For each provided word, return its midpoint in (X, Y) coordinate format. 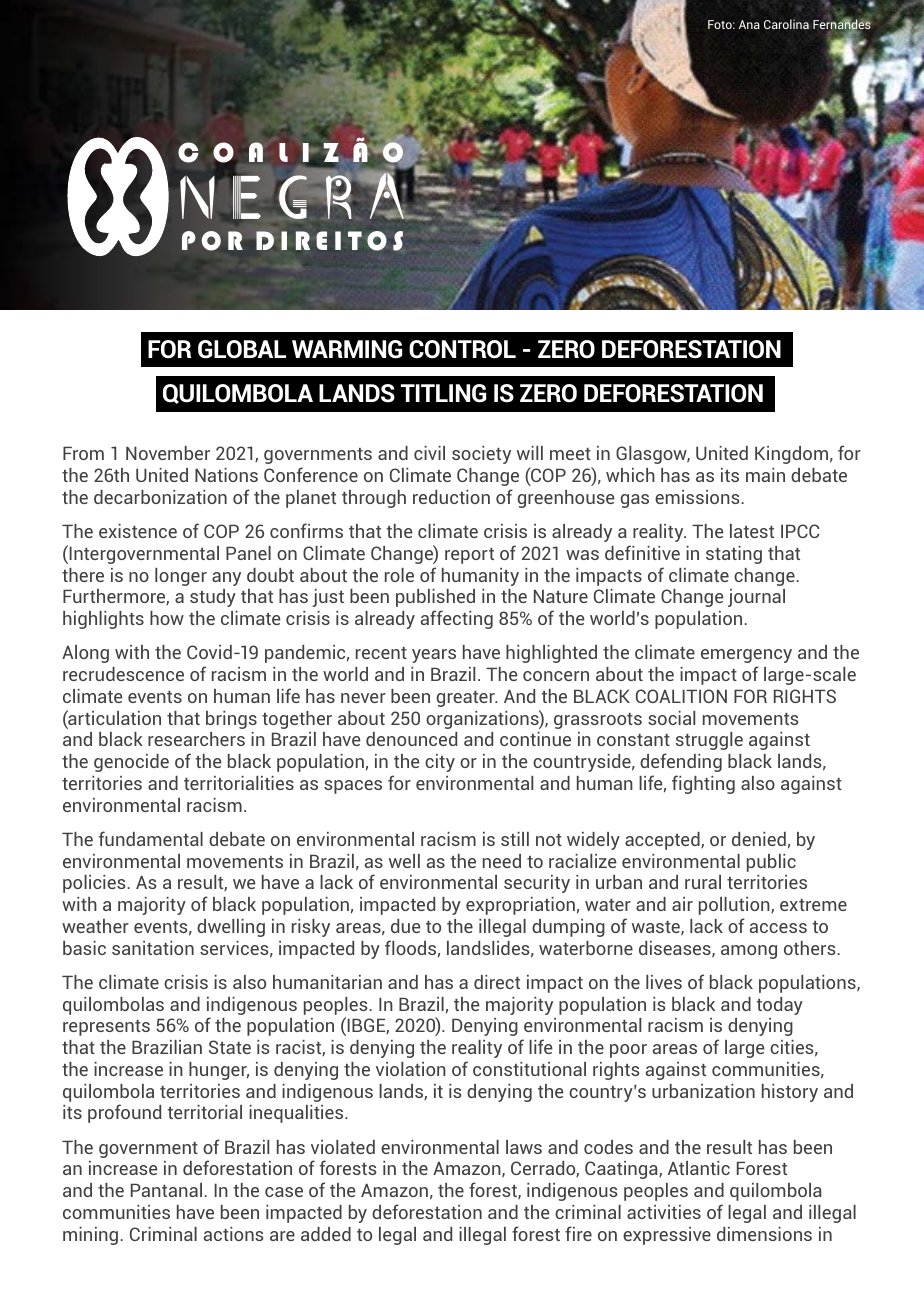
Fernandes (841, 25)
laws (524, 1147)
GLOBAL (242, 349)
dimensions (764, 1234)
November (168, 453)
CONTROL (462, 349)
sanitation (153, 948)
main (765, 475)
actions (234, 1234)
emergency (746, 656)
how (167, 618)
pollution (735, 906)
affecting (457, 619)
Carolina (786, 24)
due (406, 926)
